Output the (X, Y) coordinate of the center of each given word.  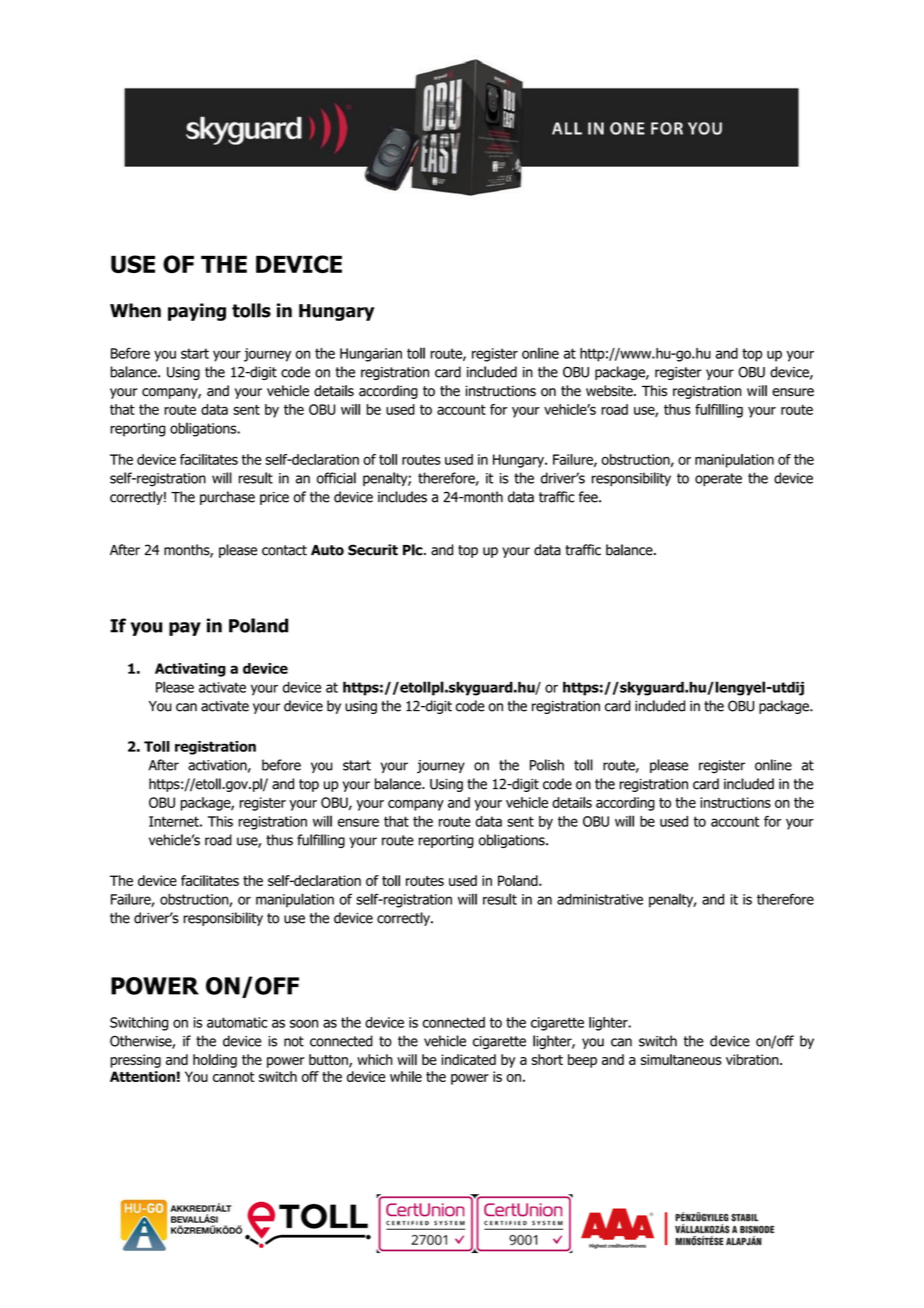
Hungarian (371, 355)
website (610, 391)
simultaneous (681, 1059)
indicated (468, 1059)
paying (197, 312)
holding (215, 1061)
